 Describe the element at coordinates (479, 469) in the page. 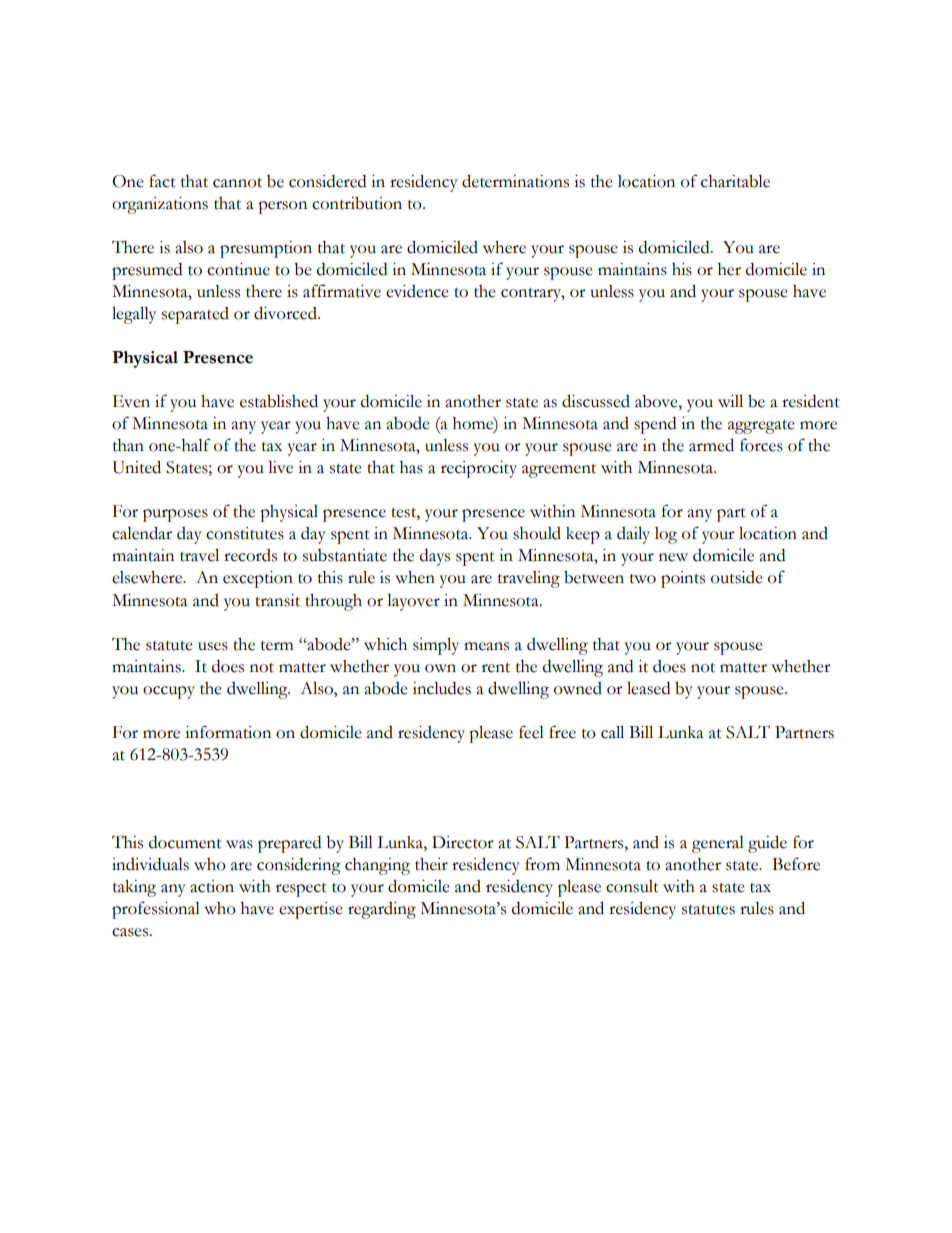

I see `reciprocity` at that location.
